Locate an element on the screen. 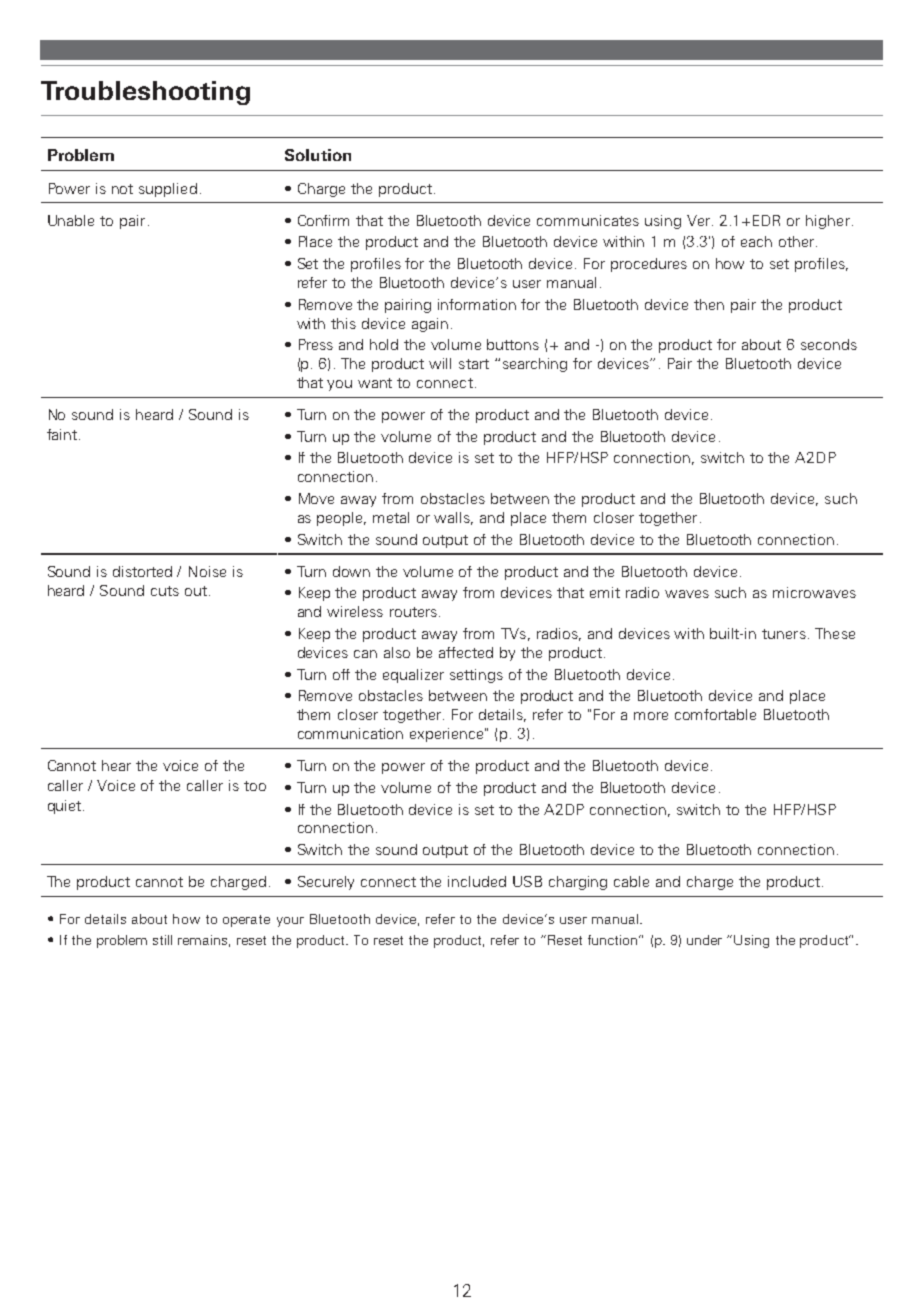 Image resolution: width=924 pixels, height=1311 pixels. tuners is located at coordinates (784, 634).
